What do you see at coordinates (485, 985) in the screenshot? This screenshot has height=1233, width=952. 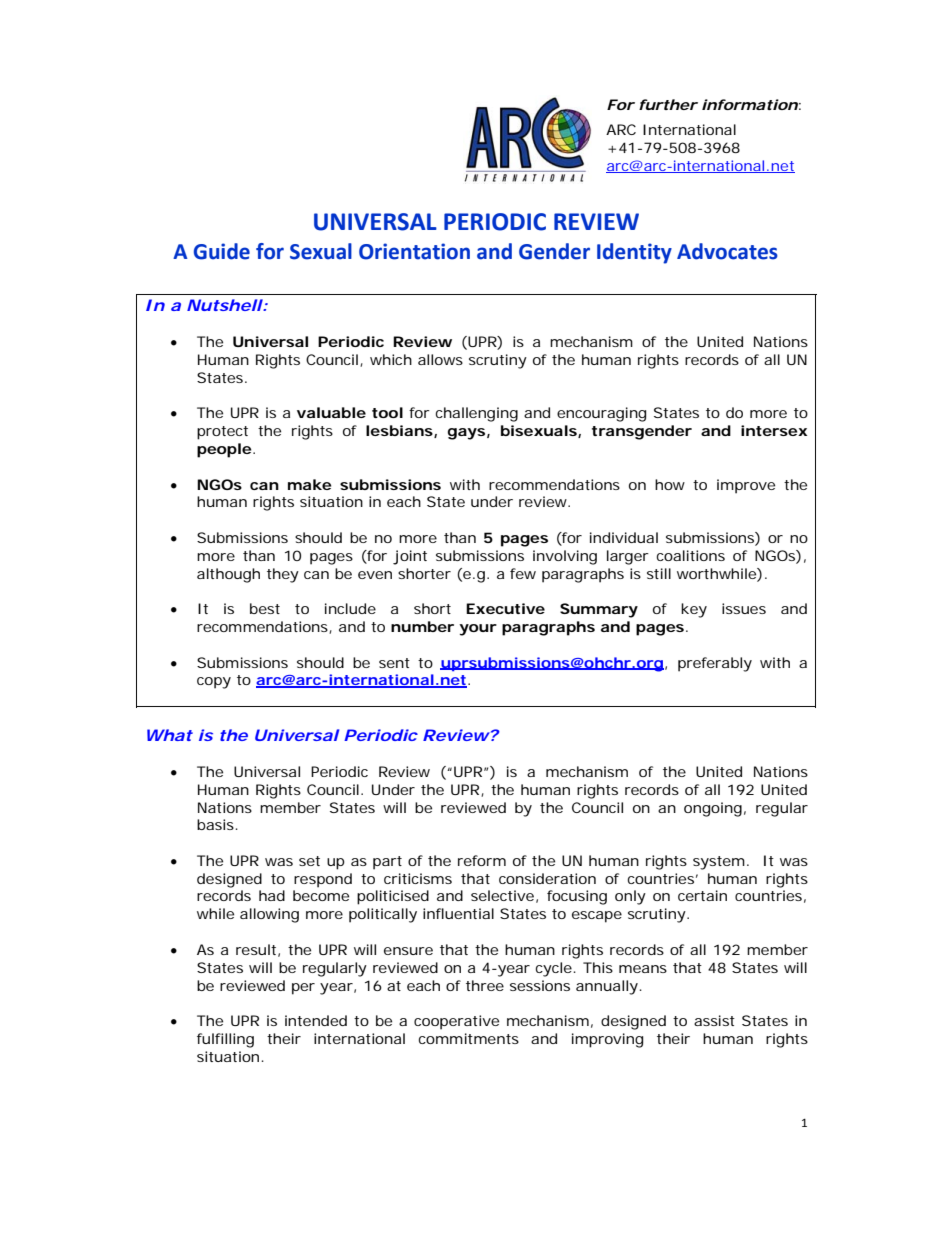 I see `three` at bounding box center [485, 985].
